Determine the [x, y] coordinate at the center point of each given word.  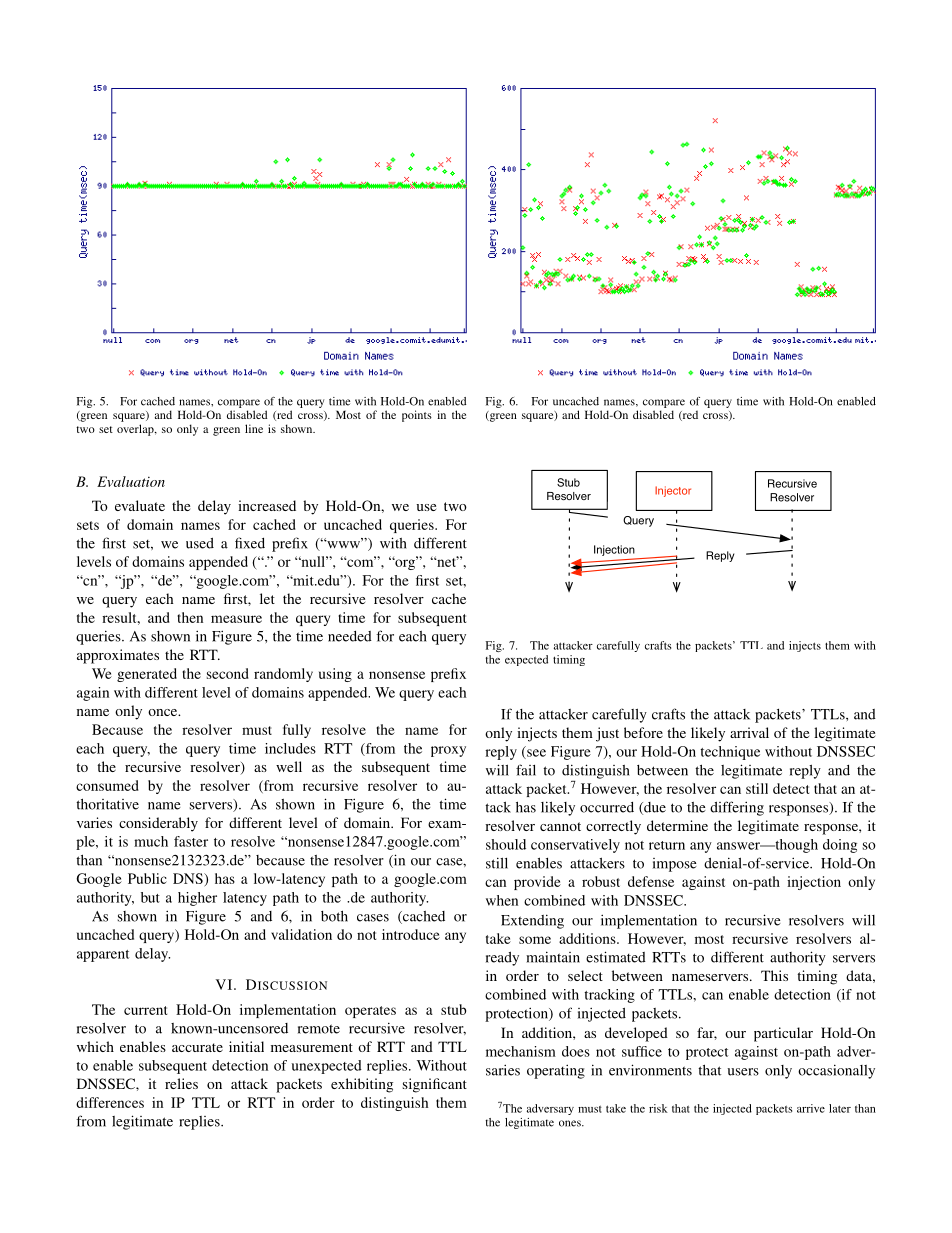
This [774, 975]
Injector [673, 491]
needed [350, 636]
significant [435, 1085]
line [254, 428]
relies [181, 1083]
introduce [411, 934]
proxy [448, 751]
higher [197, 899]
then [190, 617]
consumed [107, 785]
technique [730, 753]
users [743, 1072]
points [417, 416]
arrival [749, 732]
